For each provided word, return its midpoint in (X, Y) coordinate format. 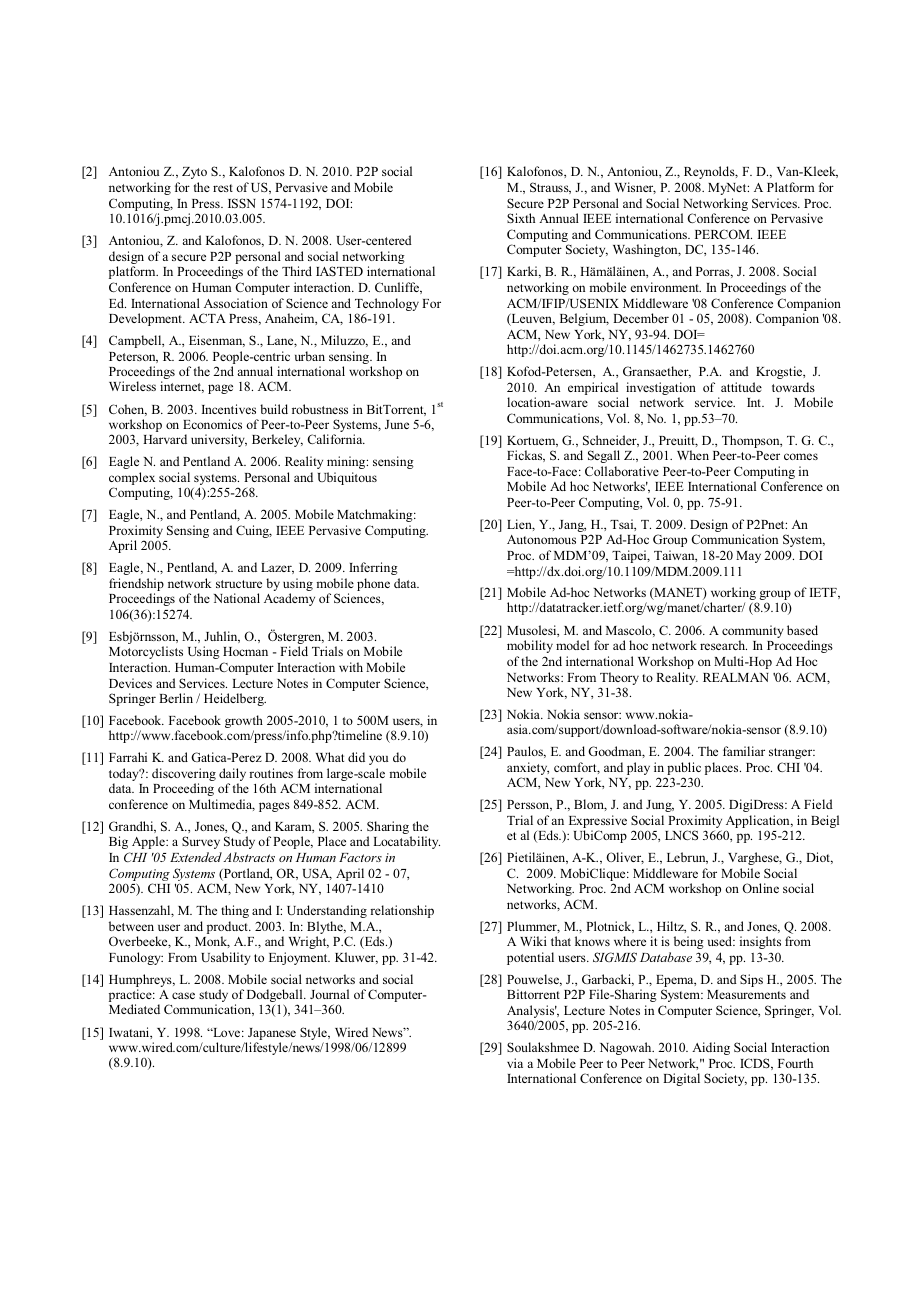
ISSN (242, 203)
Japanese (272, 1034)
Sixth (521, 218)
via (515, 1063)
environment (666, 287)
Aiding (711, 1048)
